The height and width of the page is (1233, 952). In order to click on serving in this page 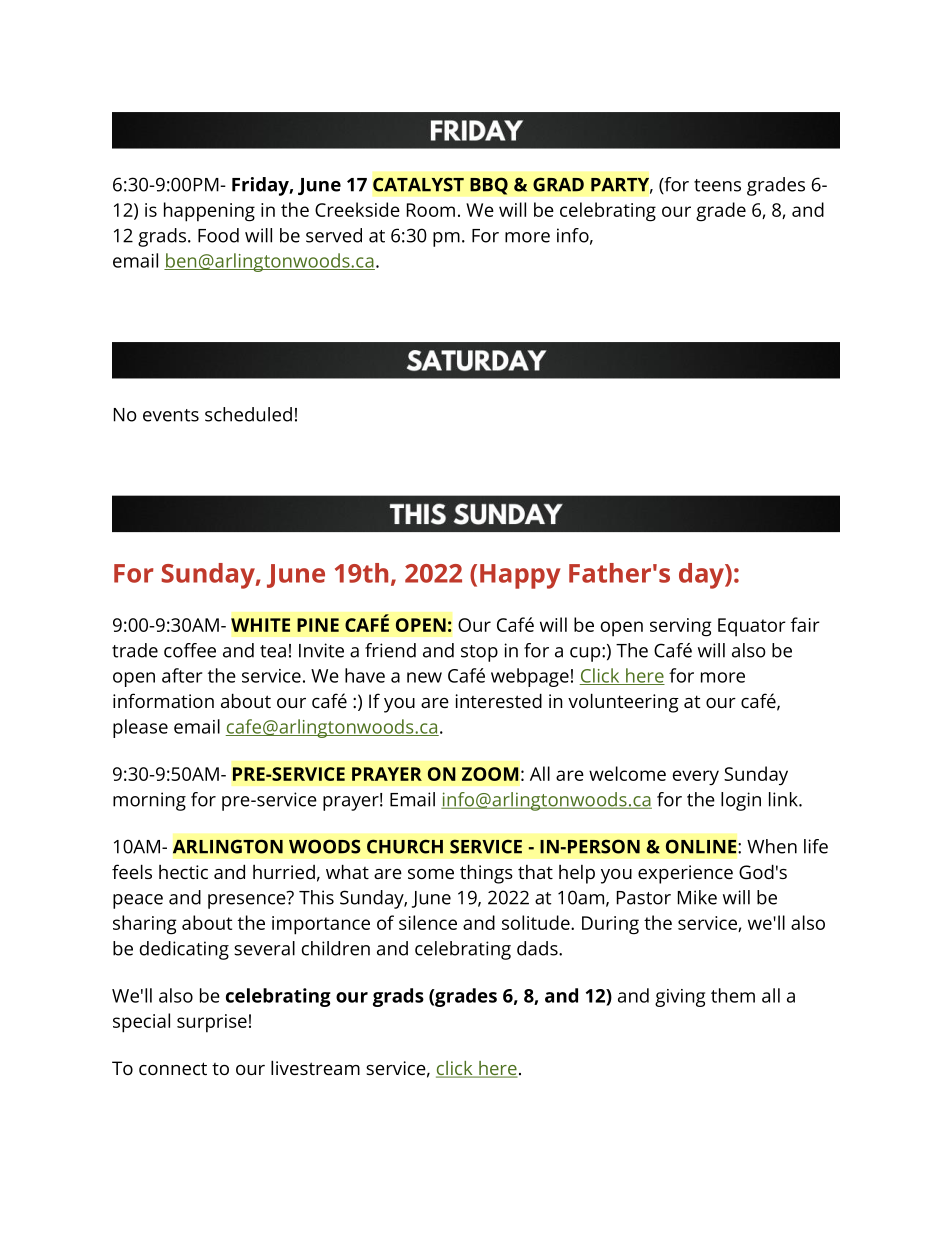, I will do `click(681, 627)`.
